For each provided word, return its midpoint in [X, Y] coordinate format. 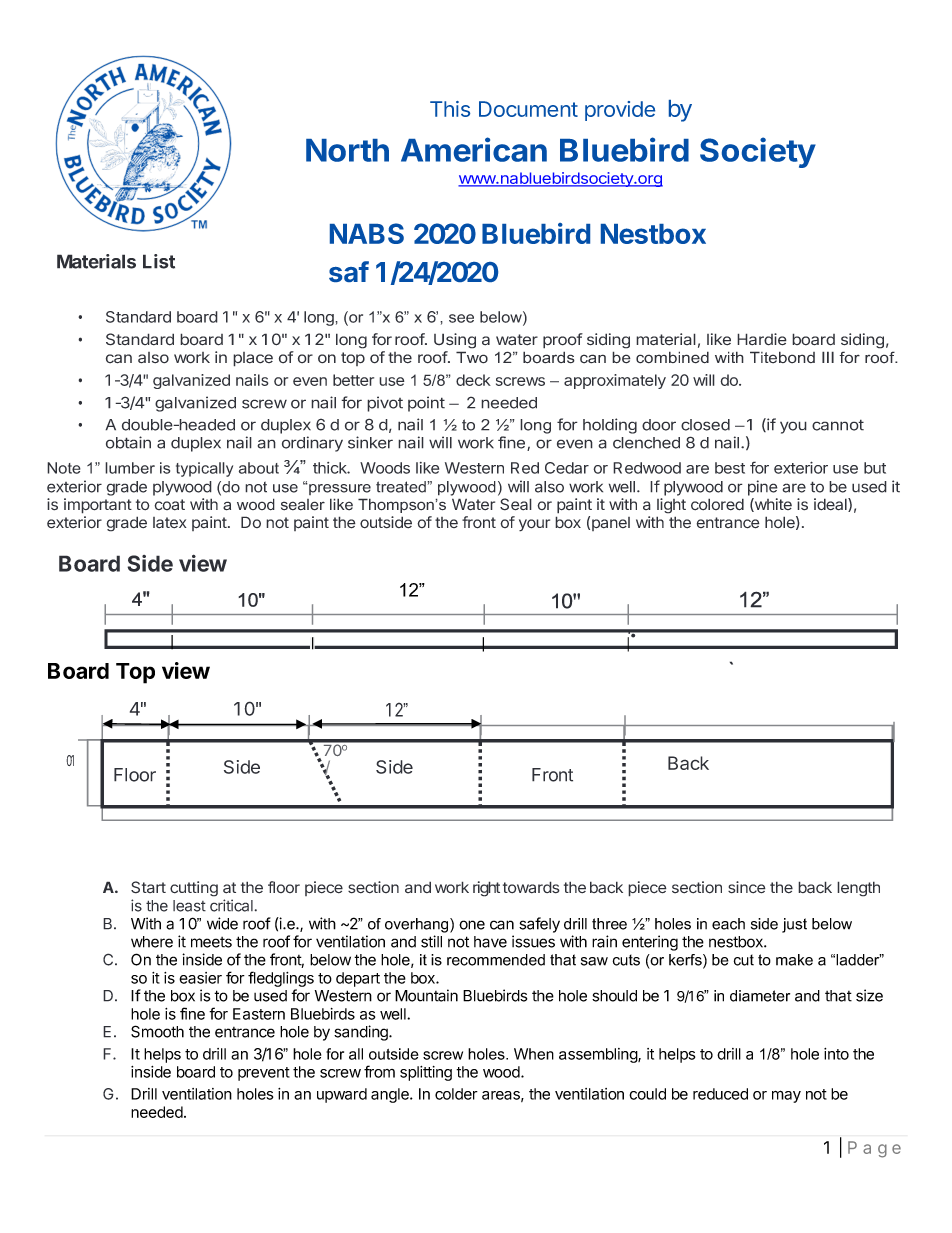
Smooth [157, 1031]
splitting [426, 1073]
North [347, 150]
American [474, 149]
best [730, 468]
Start [148, 887]
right [486, 889]
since [747, 887]
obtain [128, 442]
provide [620, 111]
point [426, 404]
